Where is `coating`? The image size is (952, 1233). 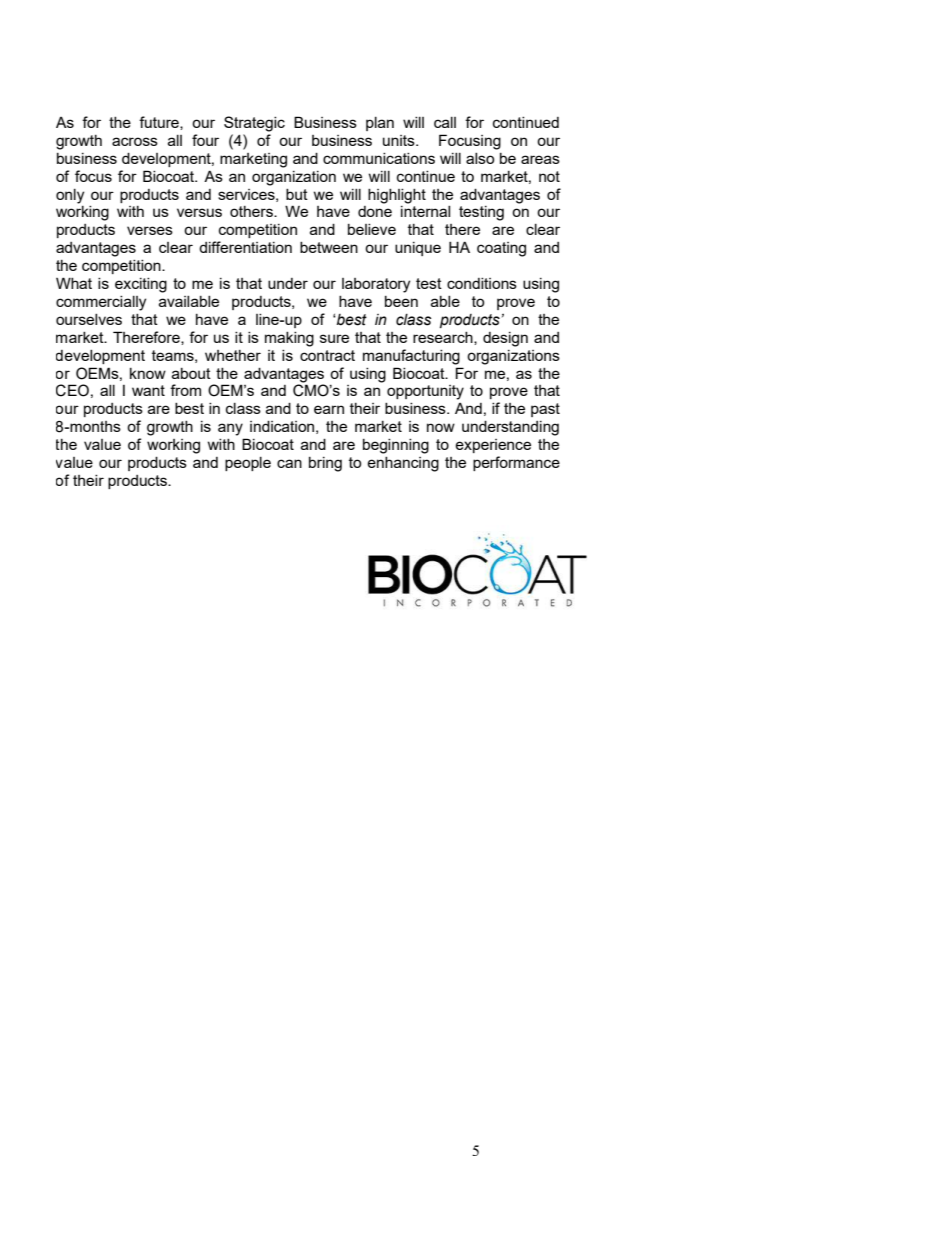
coating is located at coordinates (501, 249).
